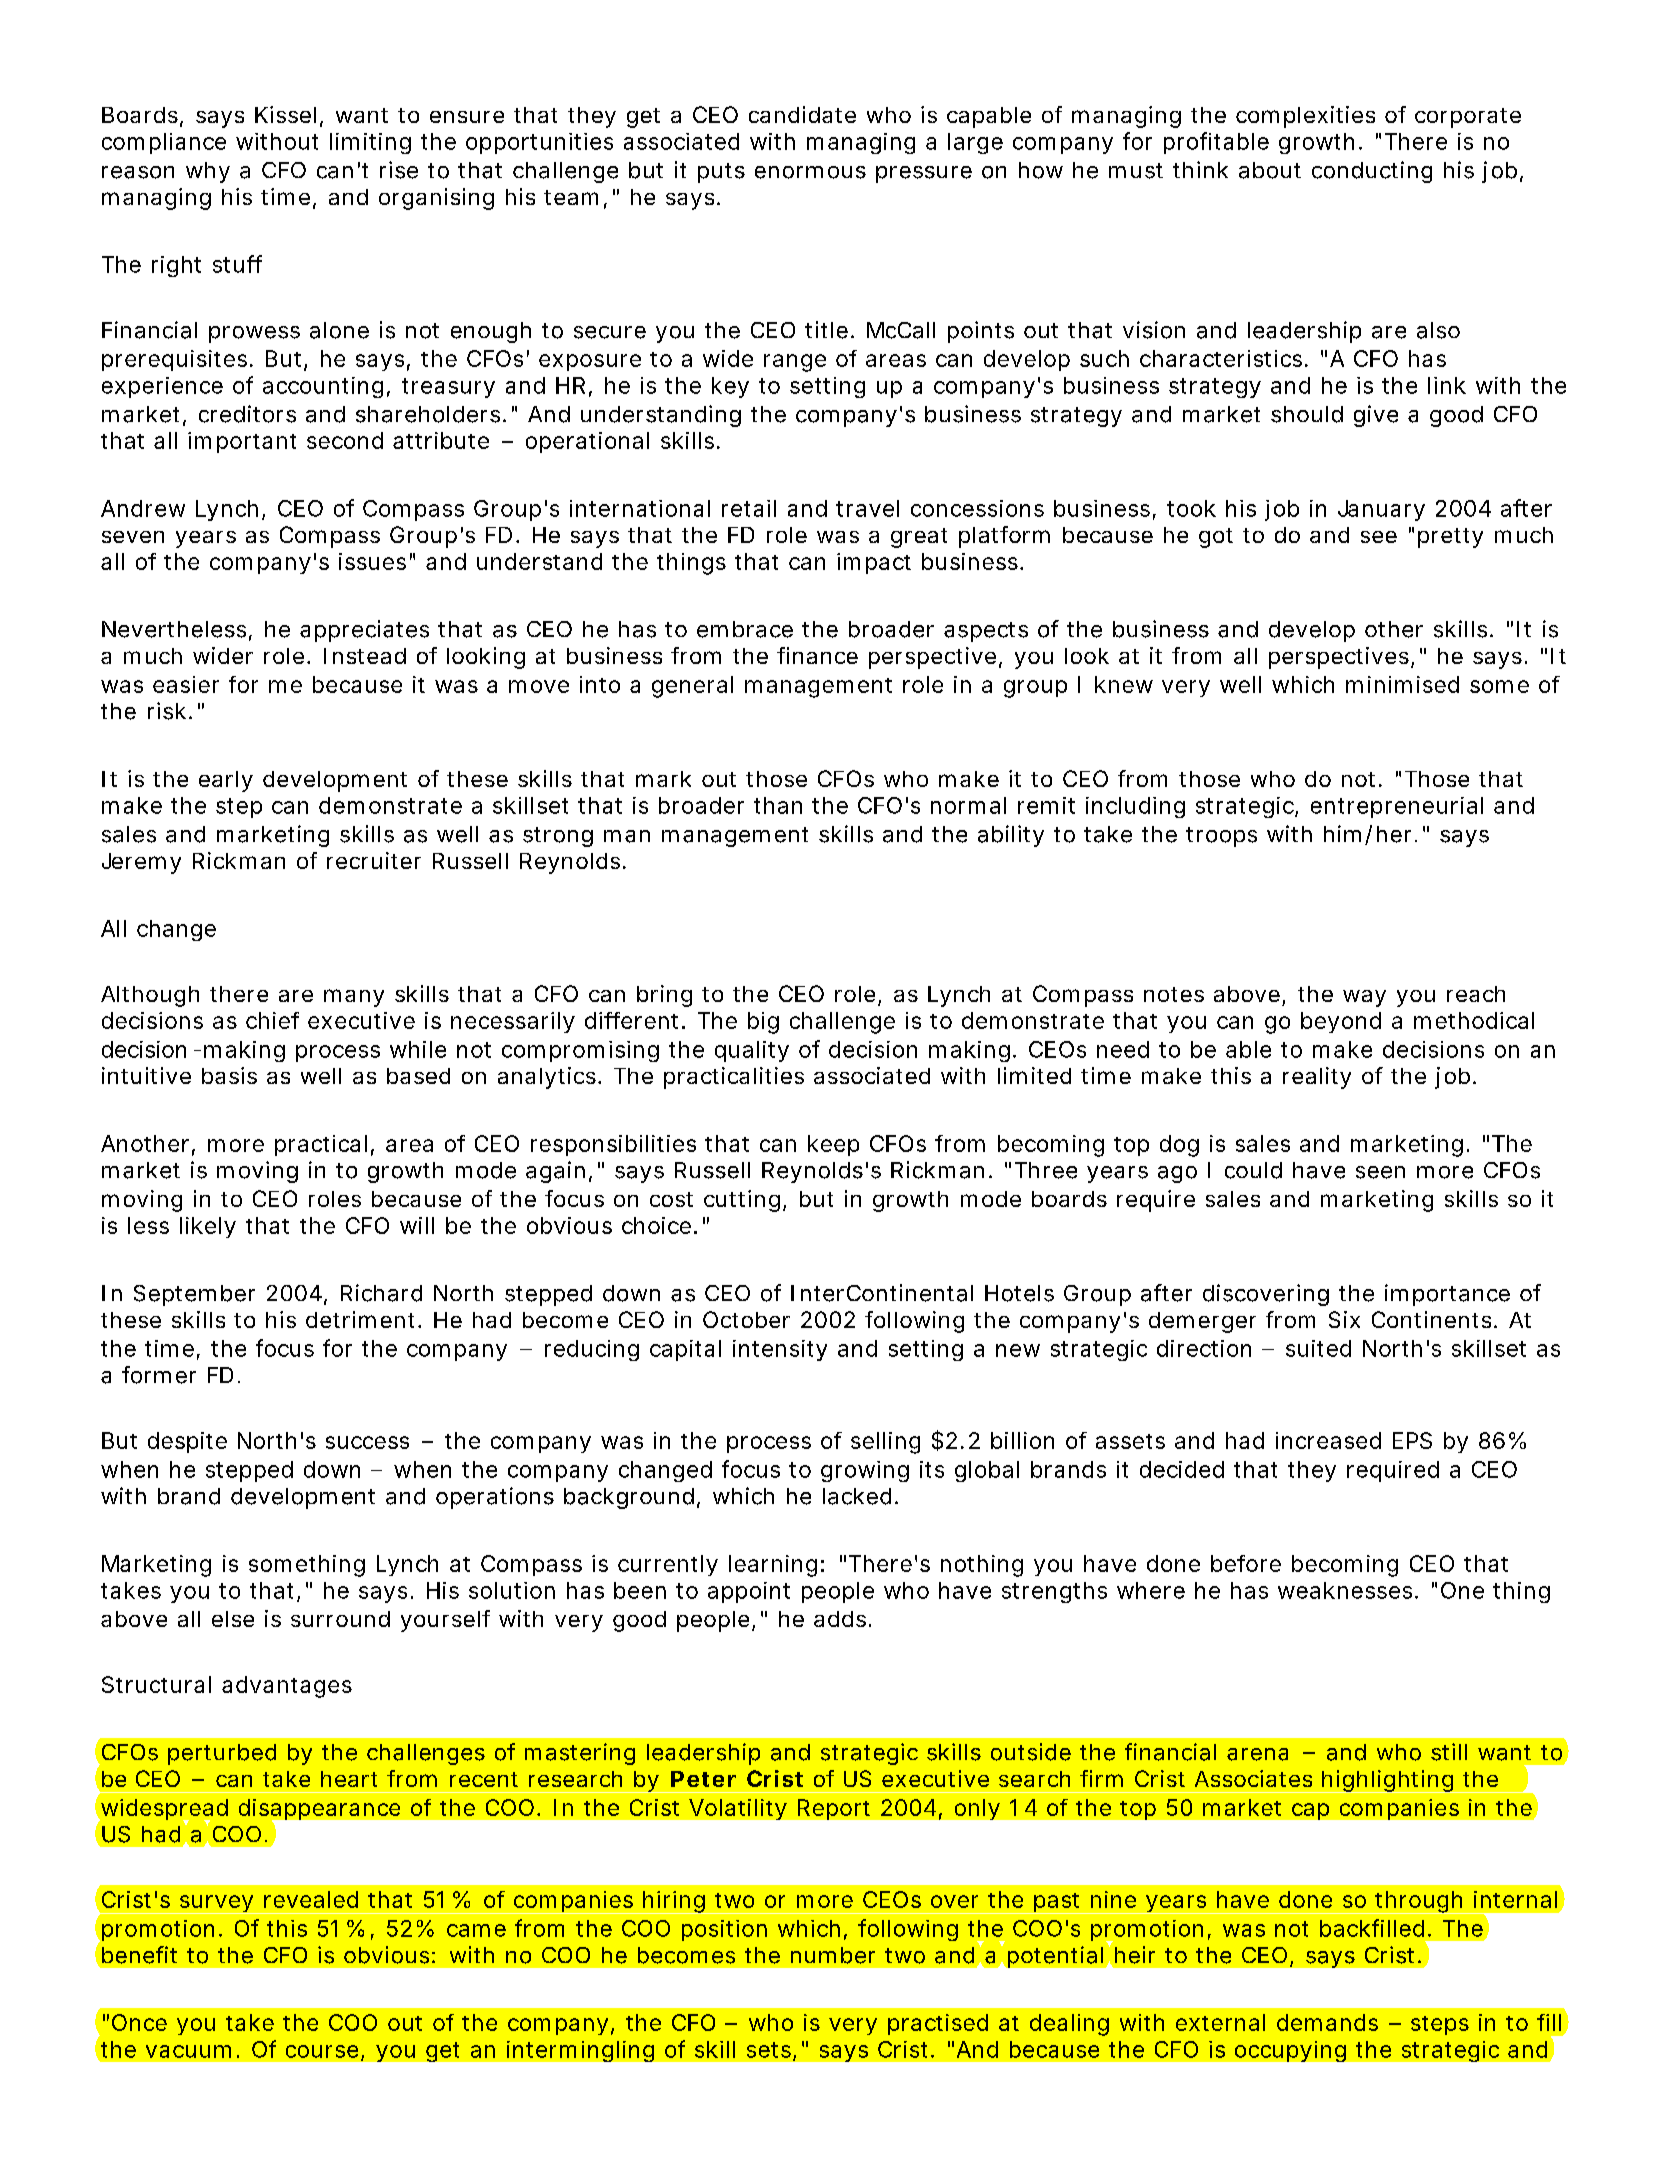 This image has width=1672, height=2164. I want to click on number, so click(833, 1955).
